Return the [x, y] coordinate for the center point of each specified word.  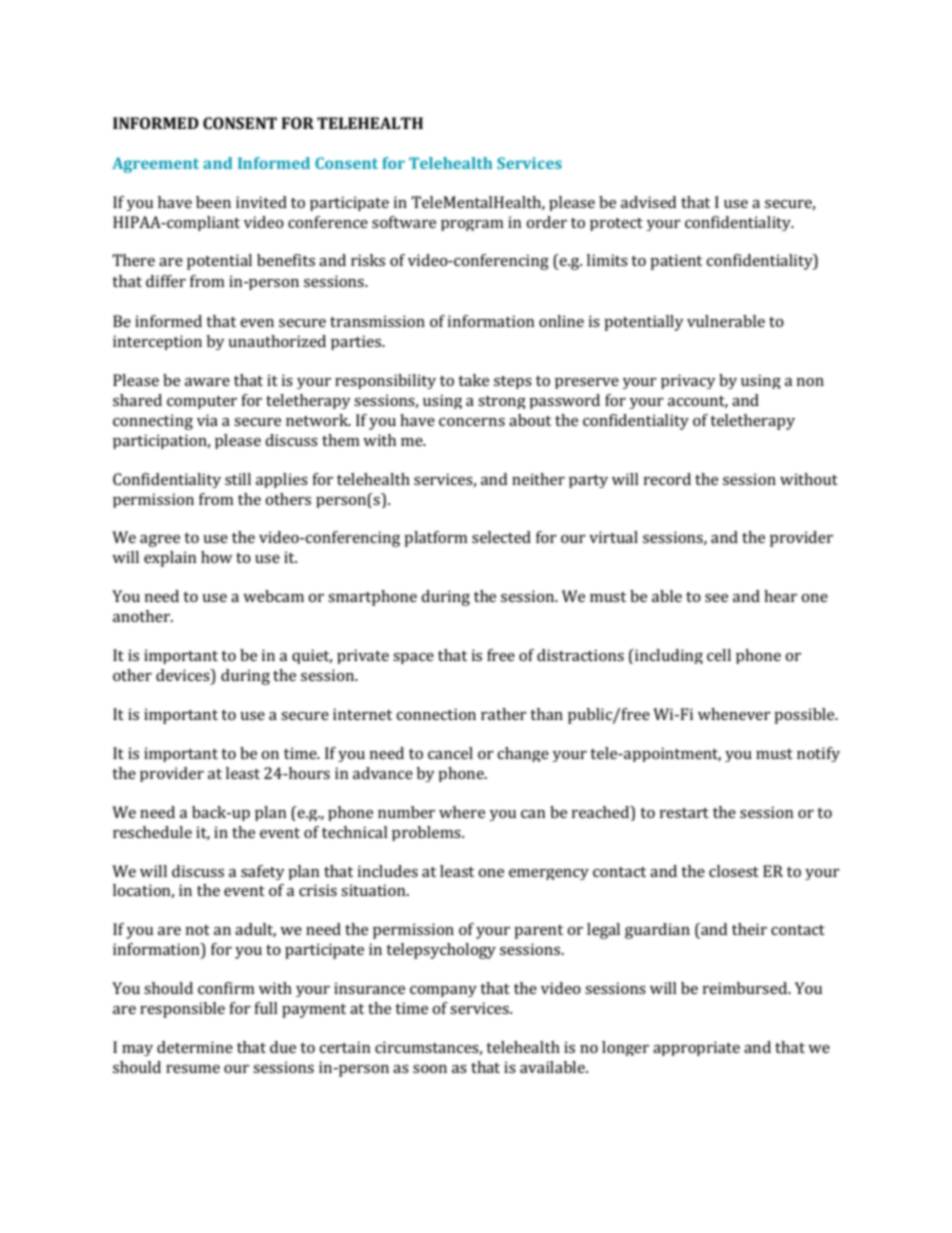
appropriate [696, 1048]
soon [430, 1069]
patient [676, 262]
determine [195, 1047]
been [213, 202]
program [472, 225]
